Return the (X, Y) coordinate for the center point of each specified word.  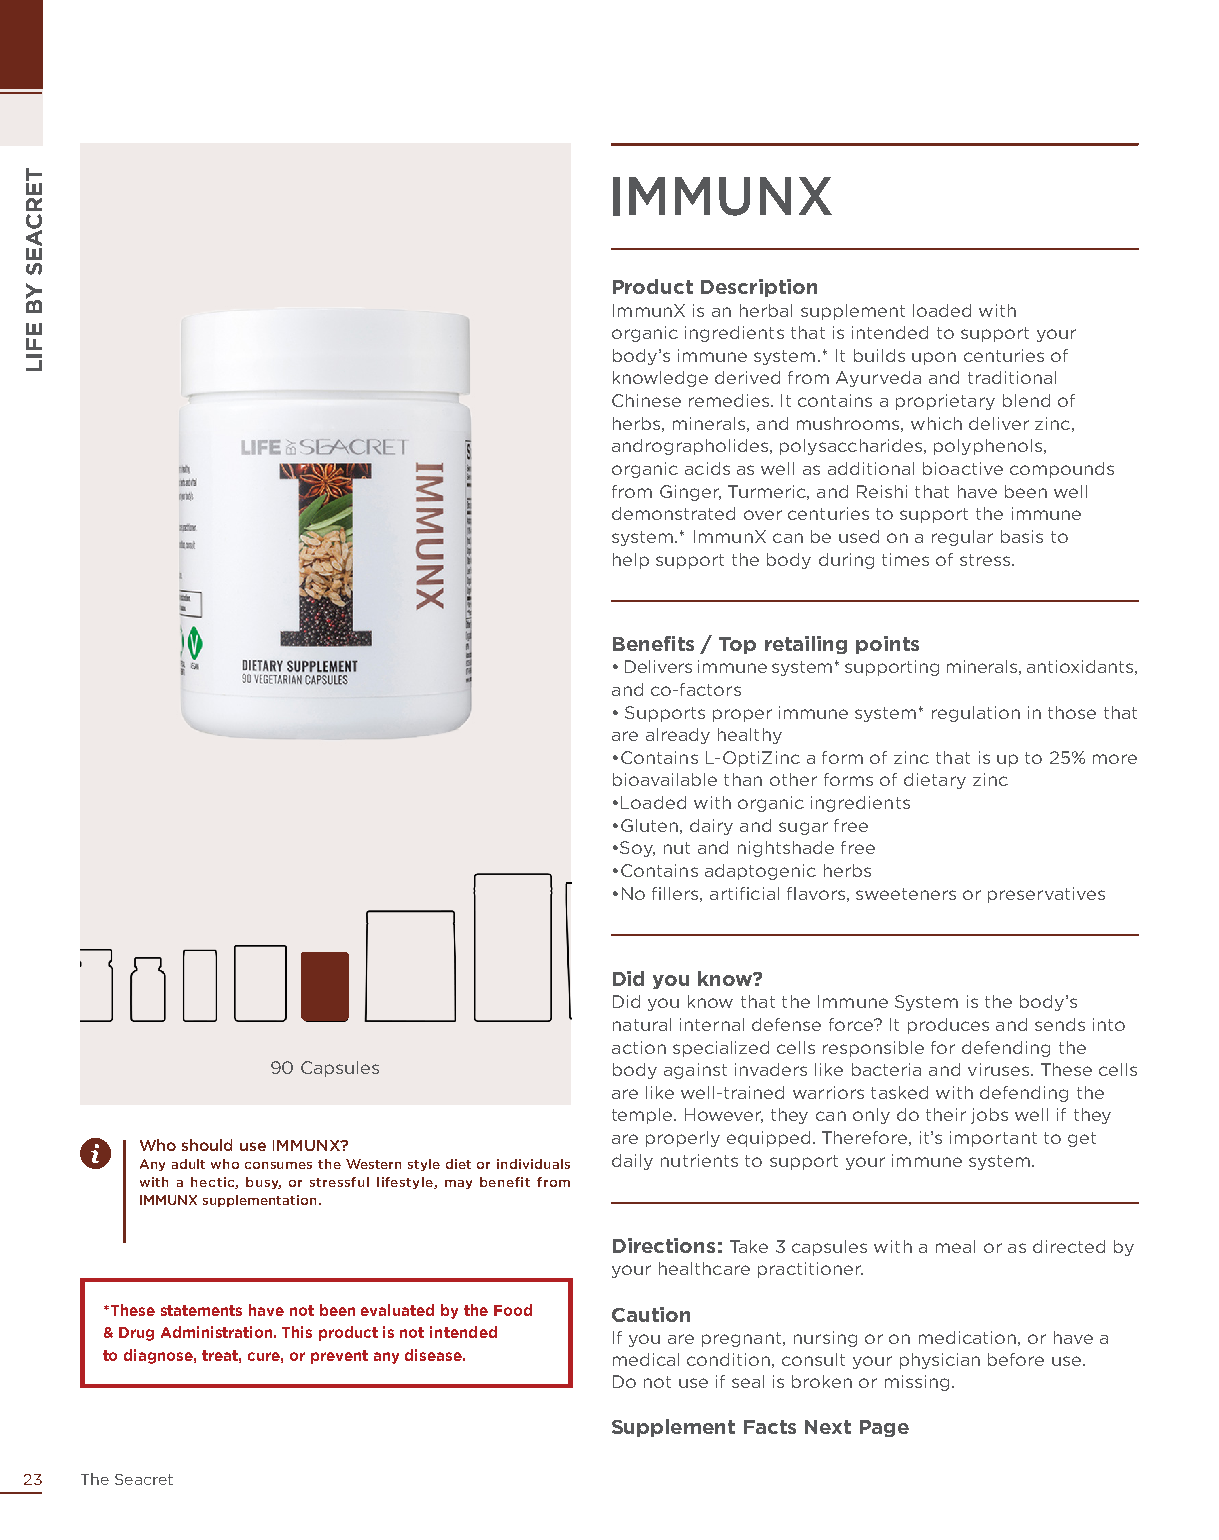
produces (948, 1026)
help (631, 561)
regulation (976, 714)
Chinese (646, 400)
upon (934, 358)
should (207, 1145)
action (639, 1047)
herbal (766, 310)
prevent (339, 1357)
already (678, 736)
